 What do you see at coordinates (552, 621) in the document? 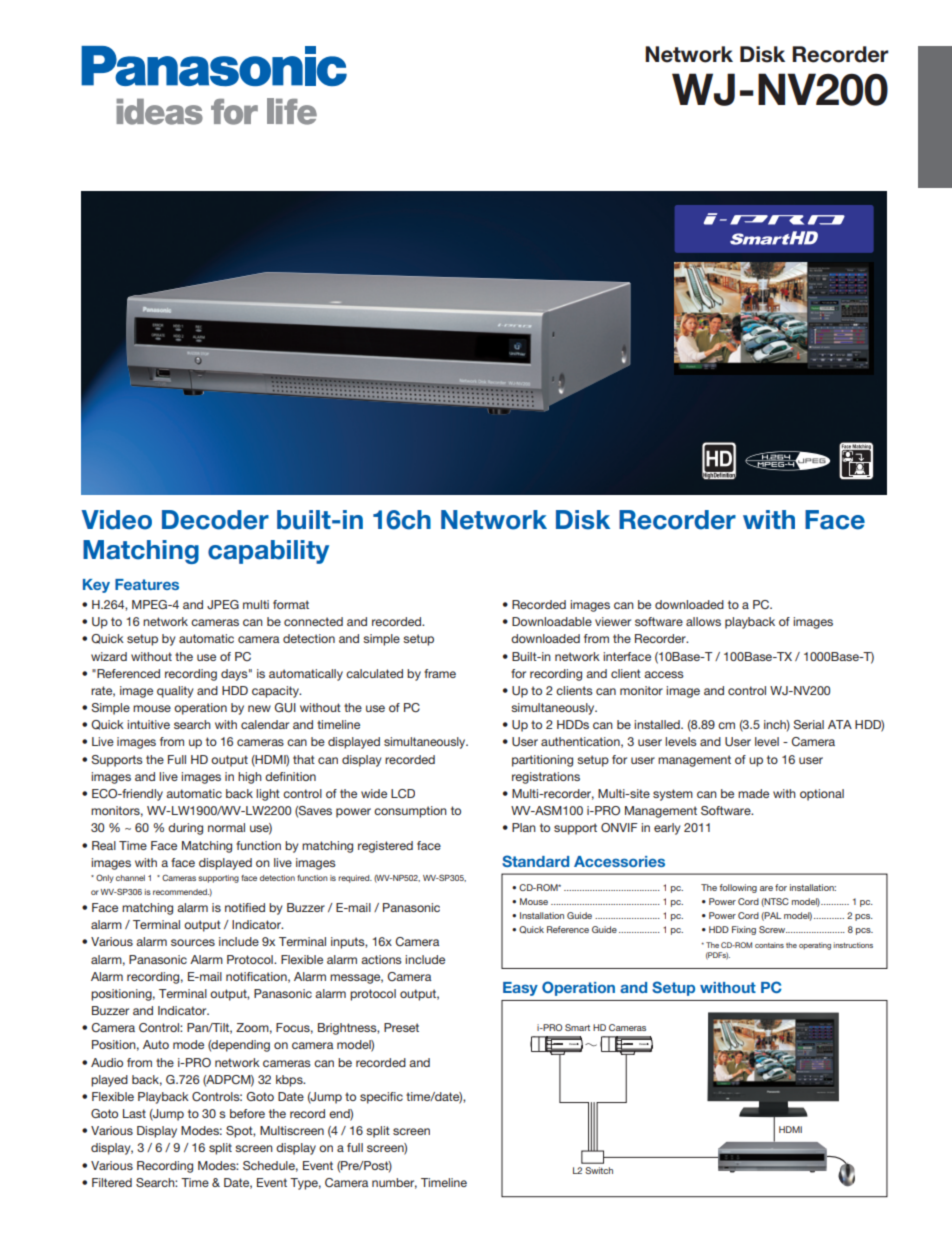
I see `Downloadable` at bounding box center [552, 621].
